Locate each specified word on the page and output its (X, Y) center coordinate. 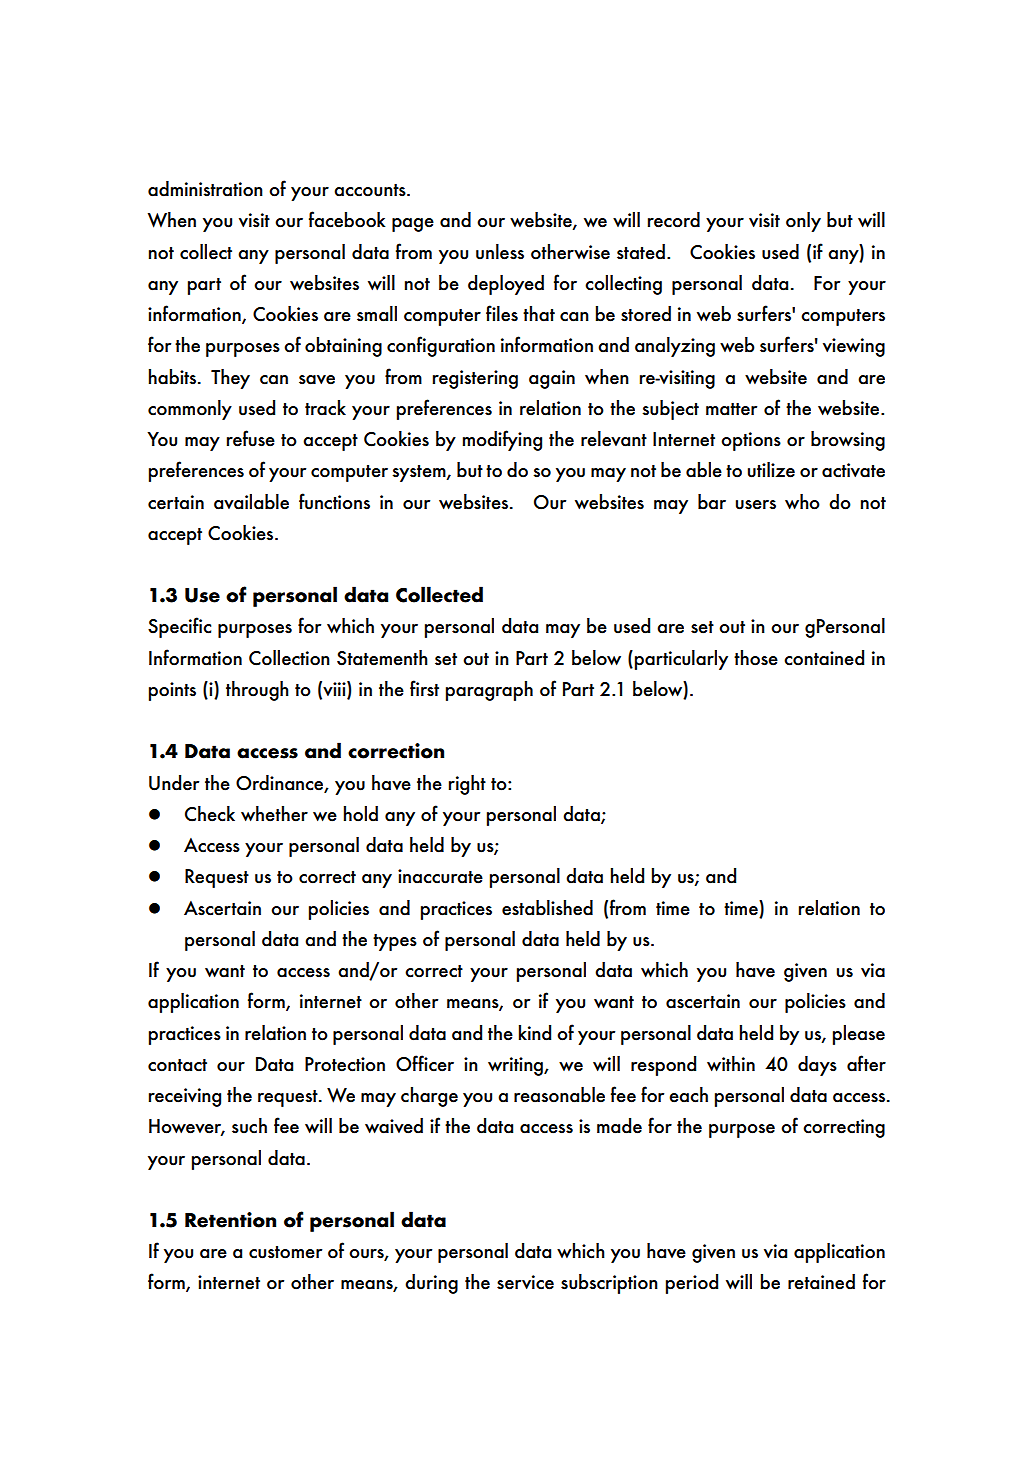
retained (821, 1282)
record (674, 220)
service (525, 1282)
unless (500, 252)
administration (205, 189)
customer (285, 1252)
